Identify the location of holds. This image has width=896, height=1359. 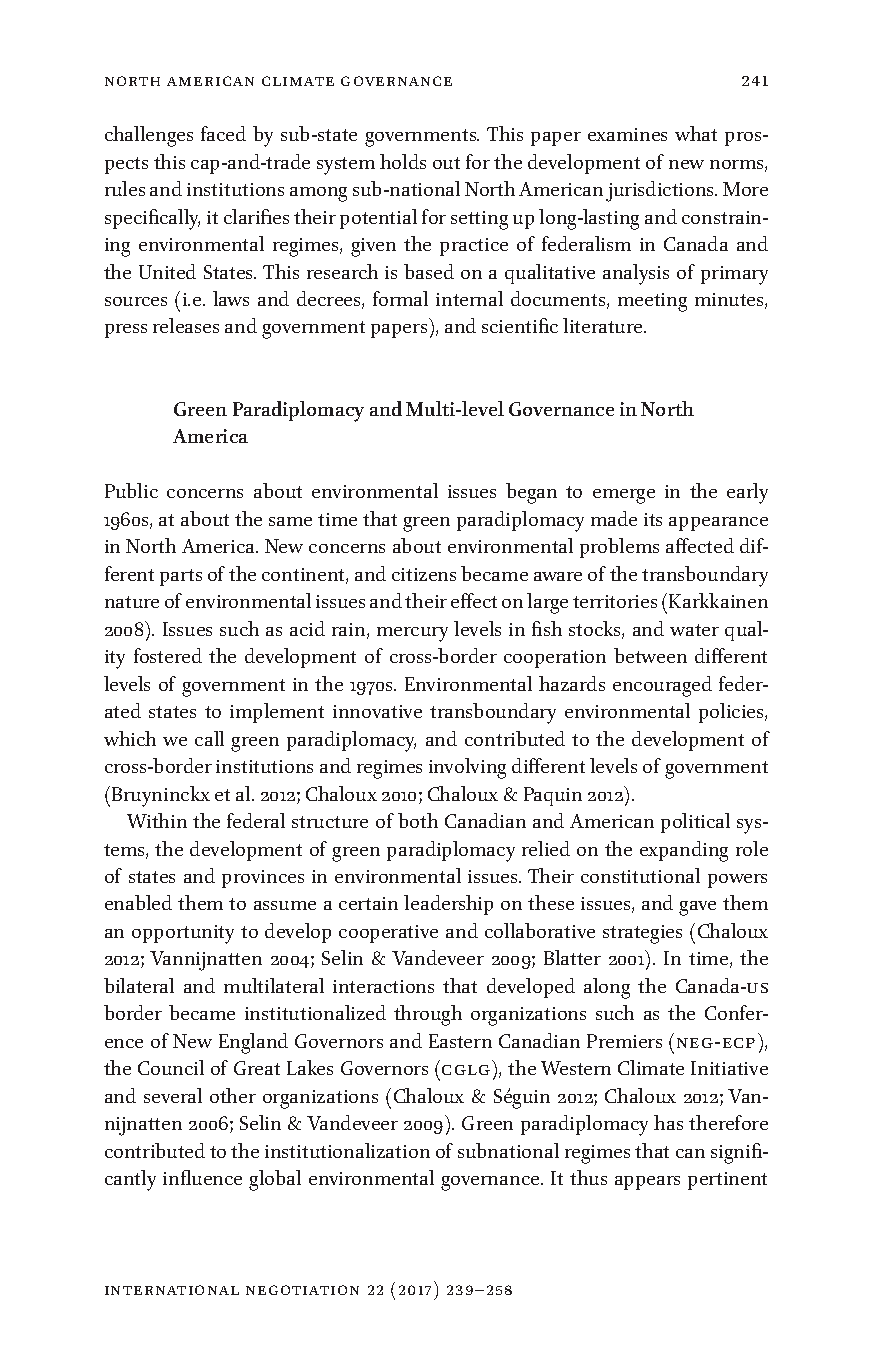
(403, 161).
